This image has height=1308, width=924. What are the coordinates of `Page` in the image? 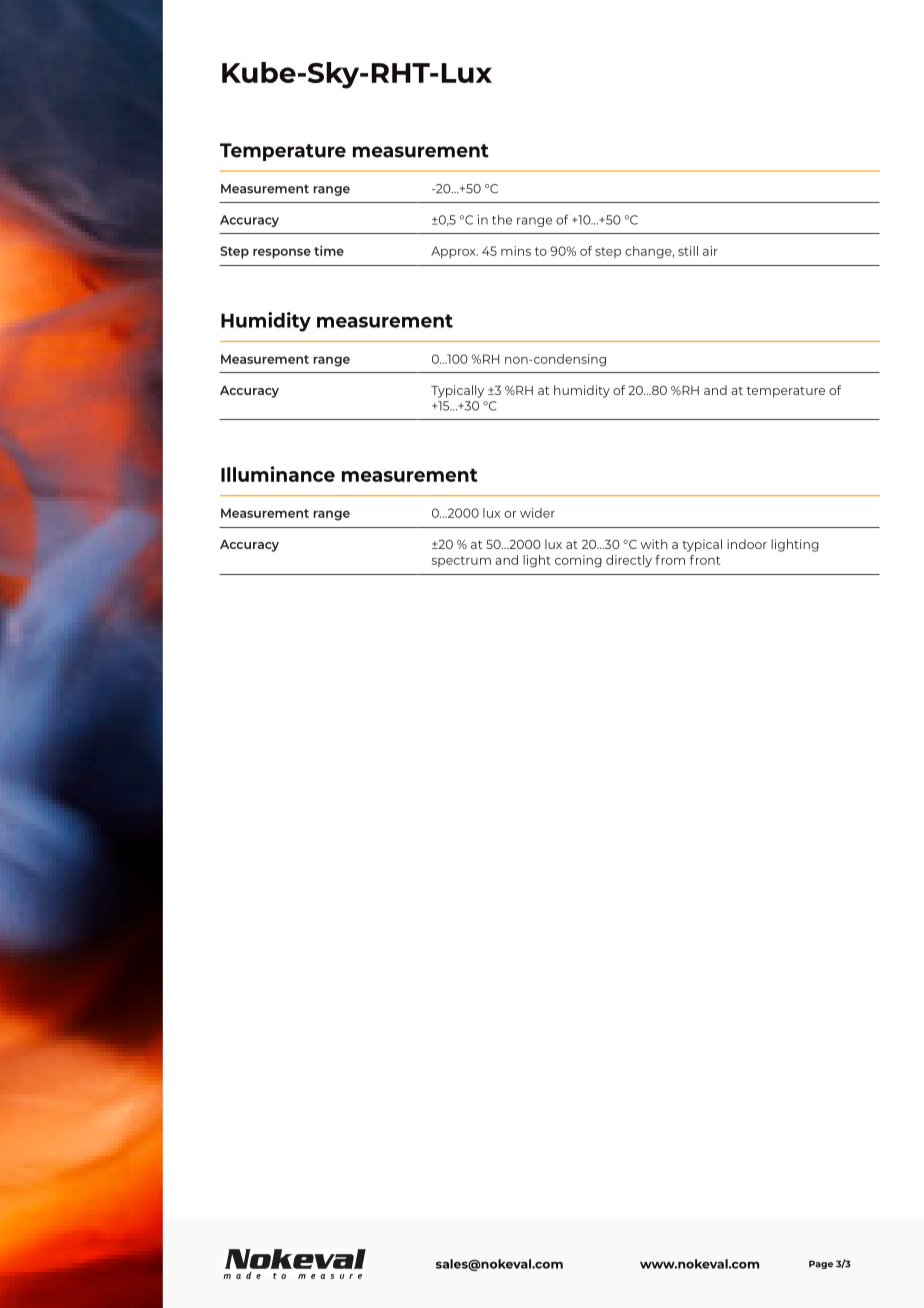 It's located at (821, 1264).
